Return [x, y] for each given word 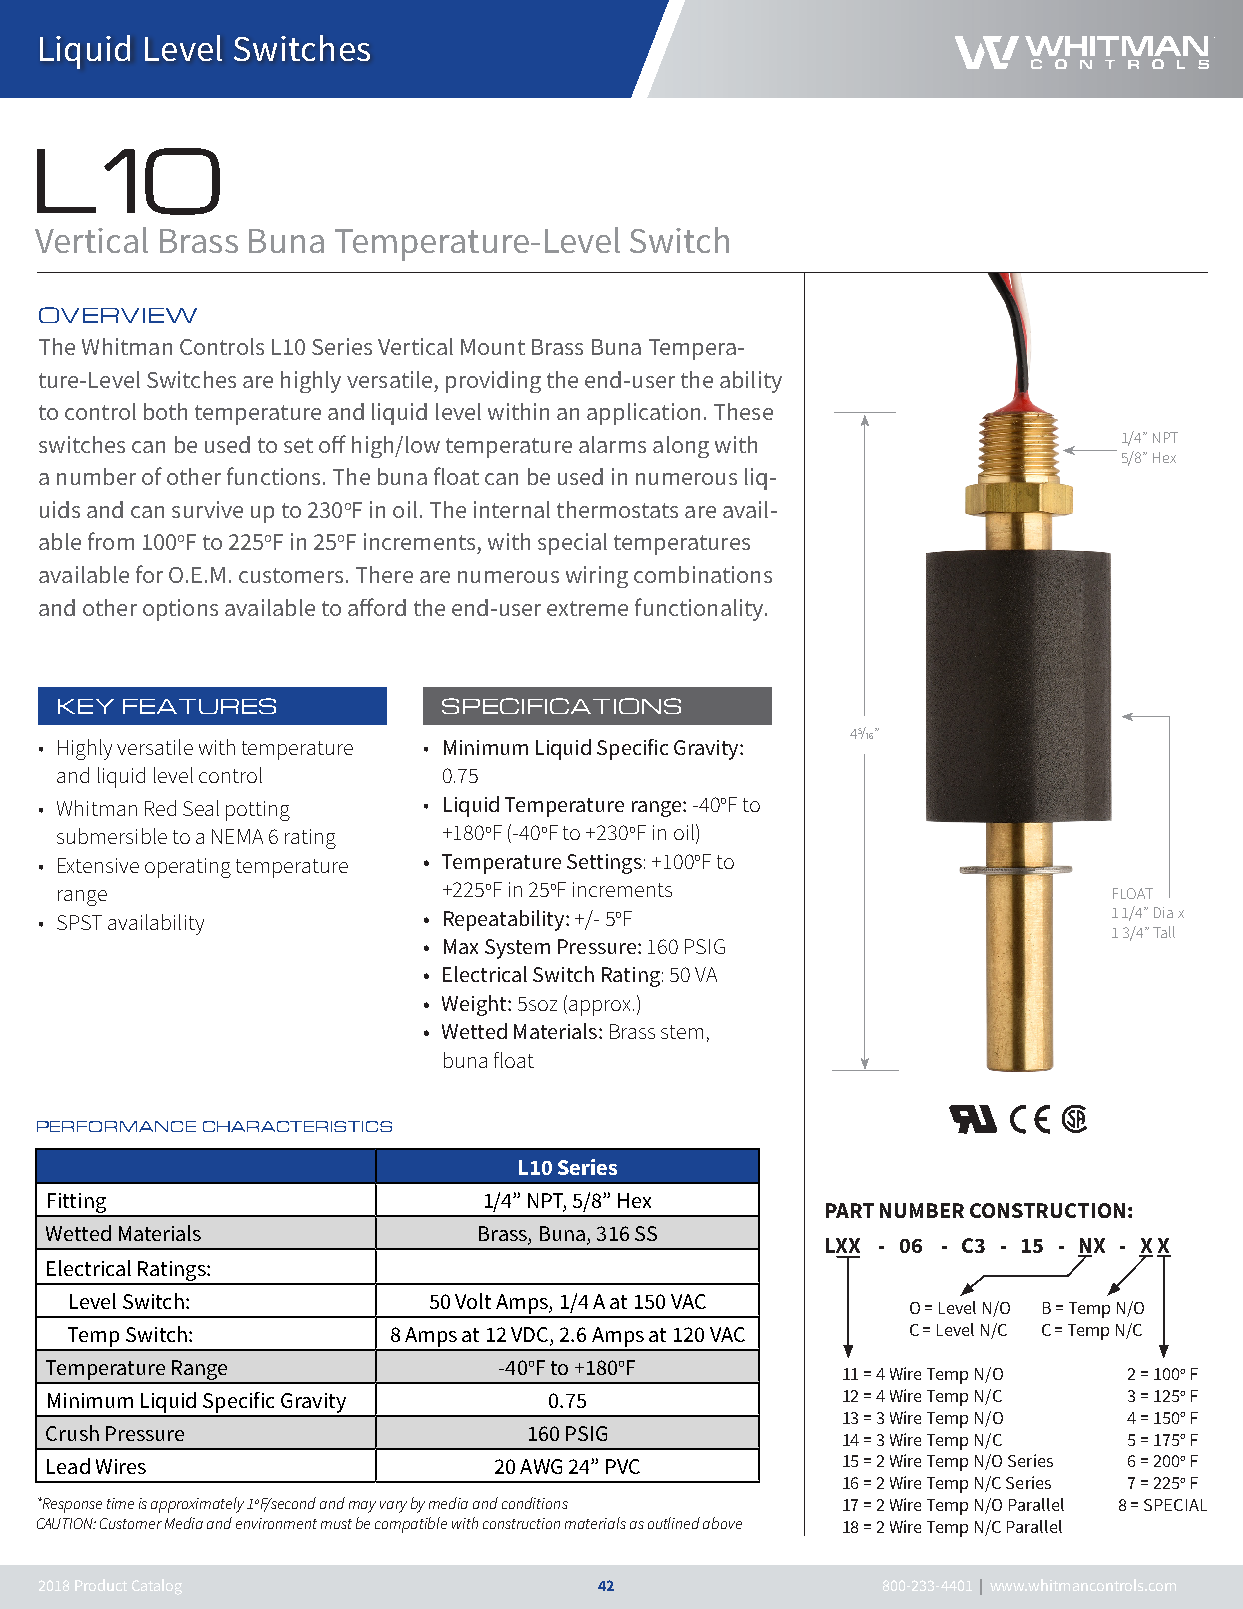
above [722, 1523]
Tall [1164, 932]
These [743, 411]
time [120, 1503]
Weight [475, 1005]
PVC [623, 1466]
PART [850, 1210]
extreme [587, 608]
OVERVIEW [118, 315]
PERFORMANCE [116, 1126]
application [643, 414]
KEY [86, 706]
